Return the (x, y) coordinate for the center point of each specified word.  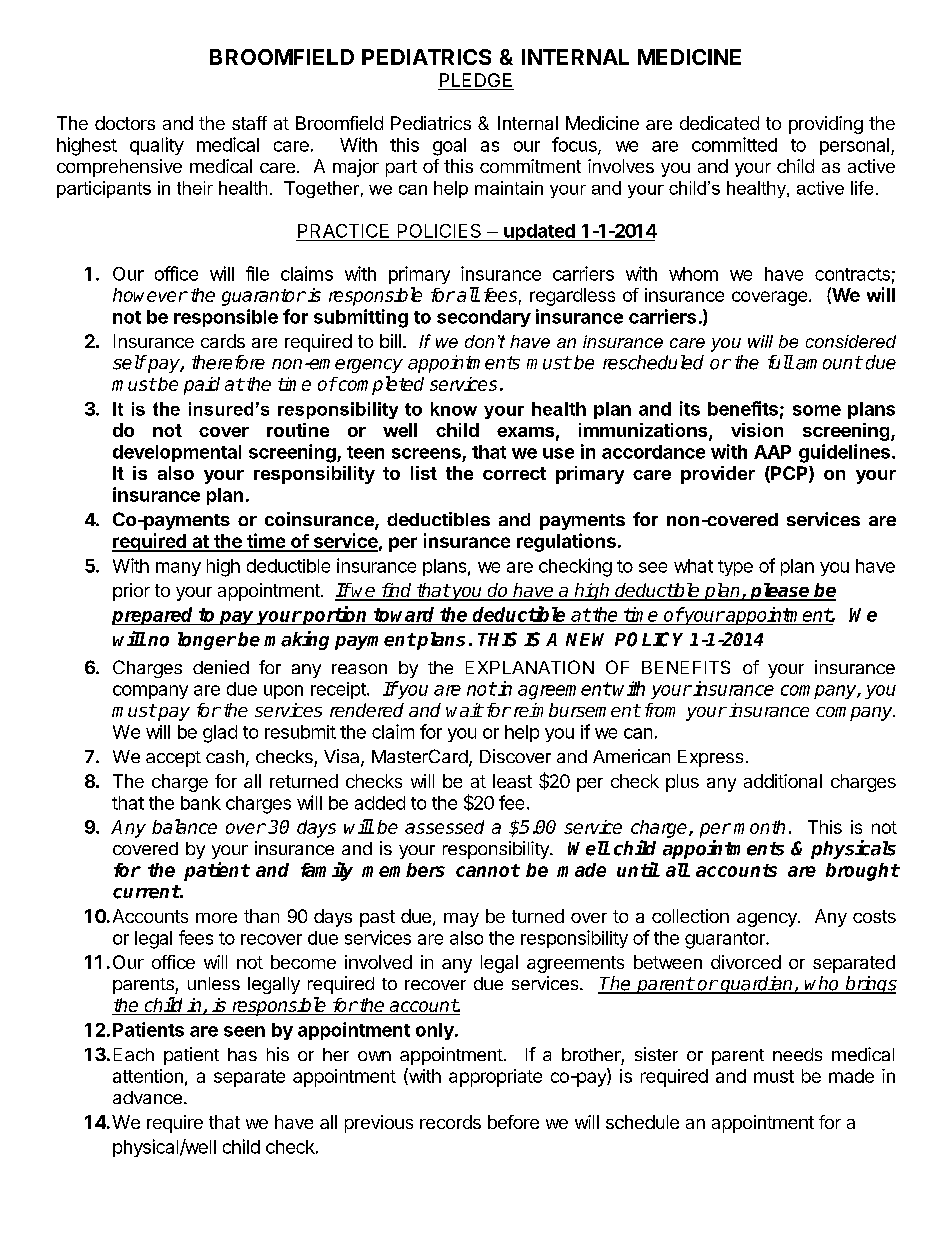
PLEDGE (476, 81)
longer (207, 641)
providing (826, 125)
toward (404, 614)
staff (249, 123)
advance (147, 1097)
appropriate (495, 1078)
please (780, 592)
